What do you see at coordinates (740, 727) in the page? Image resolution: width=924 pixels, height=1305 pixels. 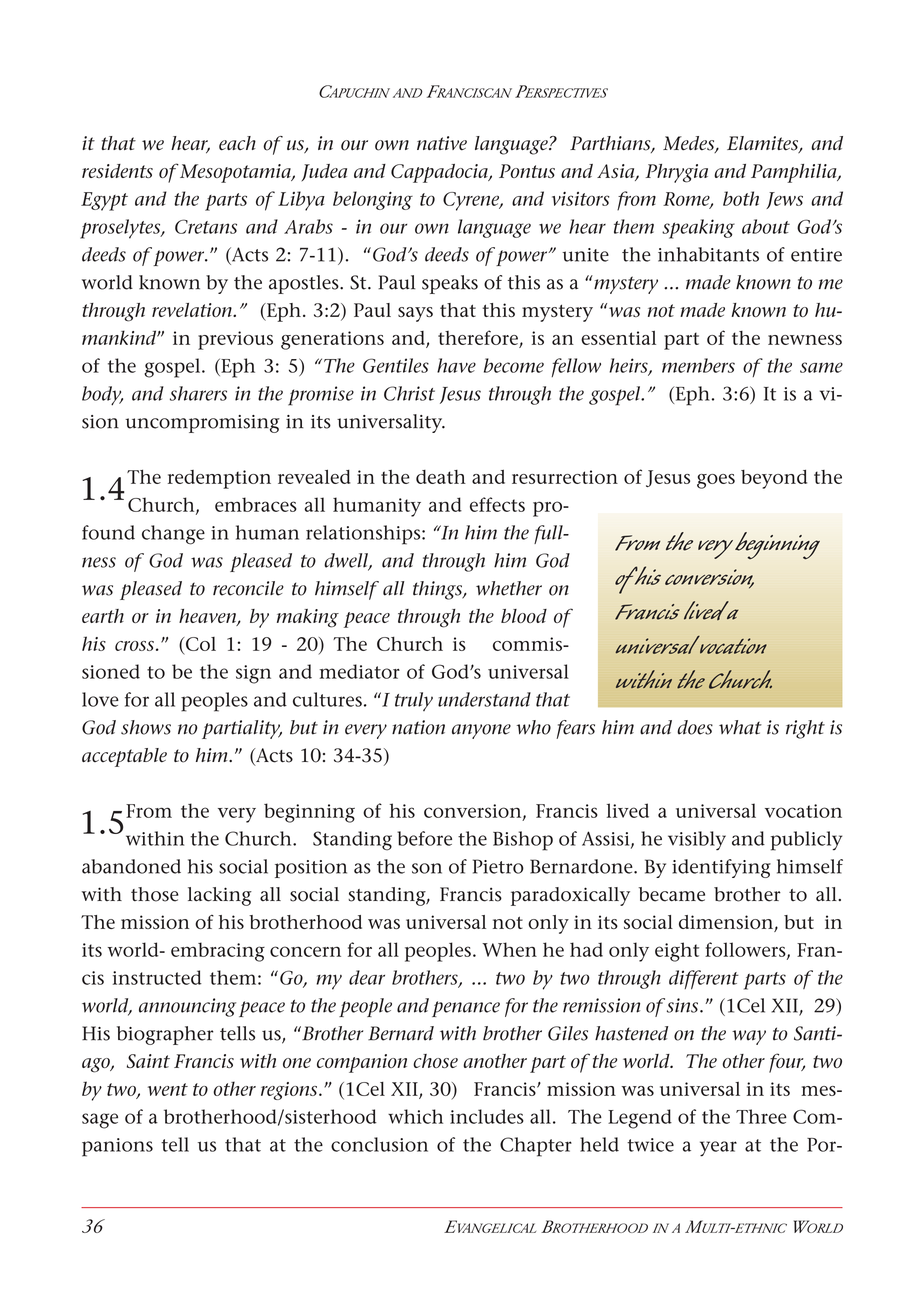 I see `what` at bounding box center [740, 727].
